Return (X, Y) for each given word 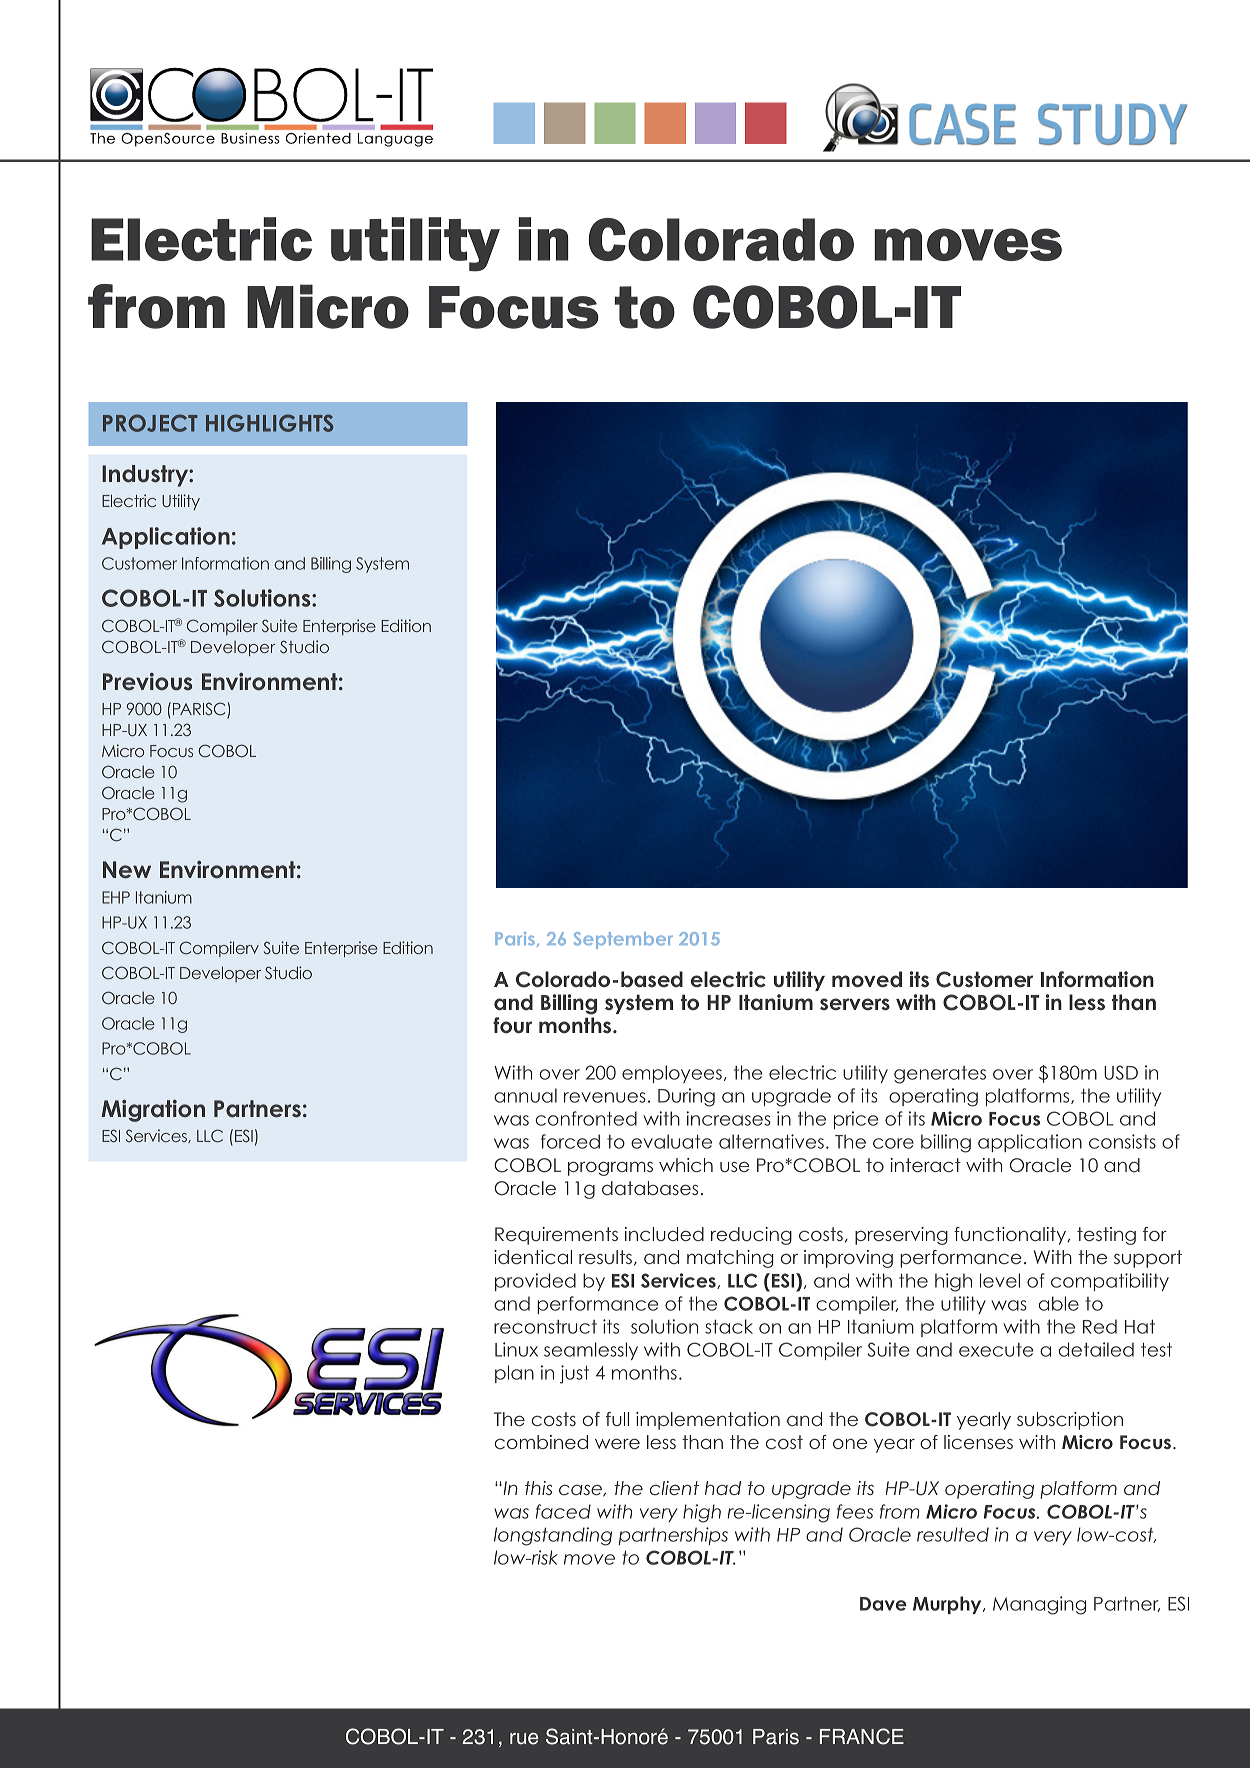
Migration (153, 1111)
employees (672, 1074)
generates (940, 1075)
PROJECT (150, 423)
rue (524, 1739)
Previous (147, 682)
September (623, 940)
